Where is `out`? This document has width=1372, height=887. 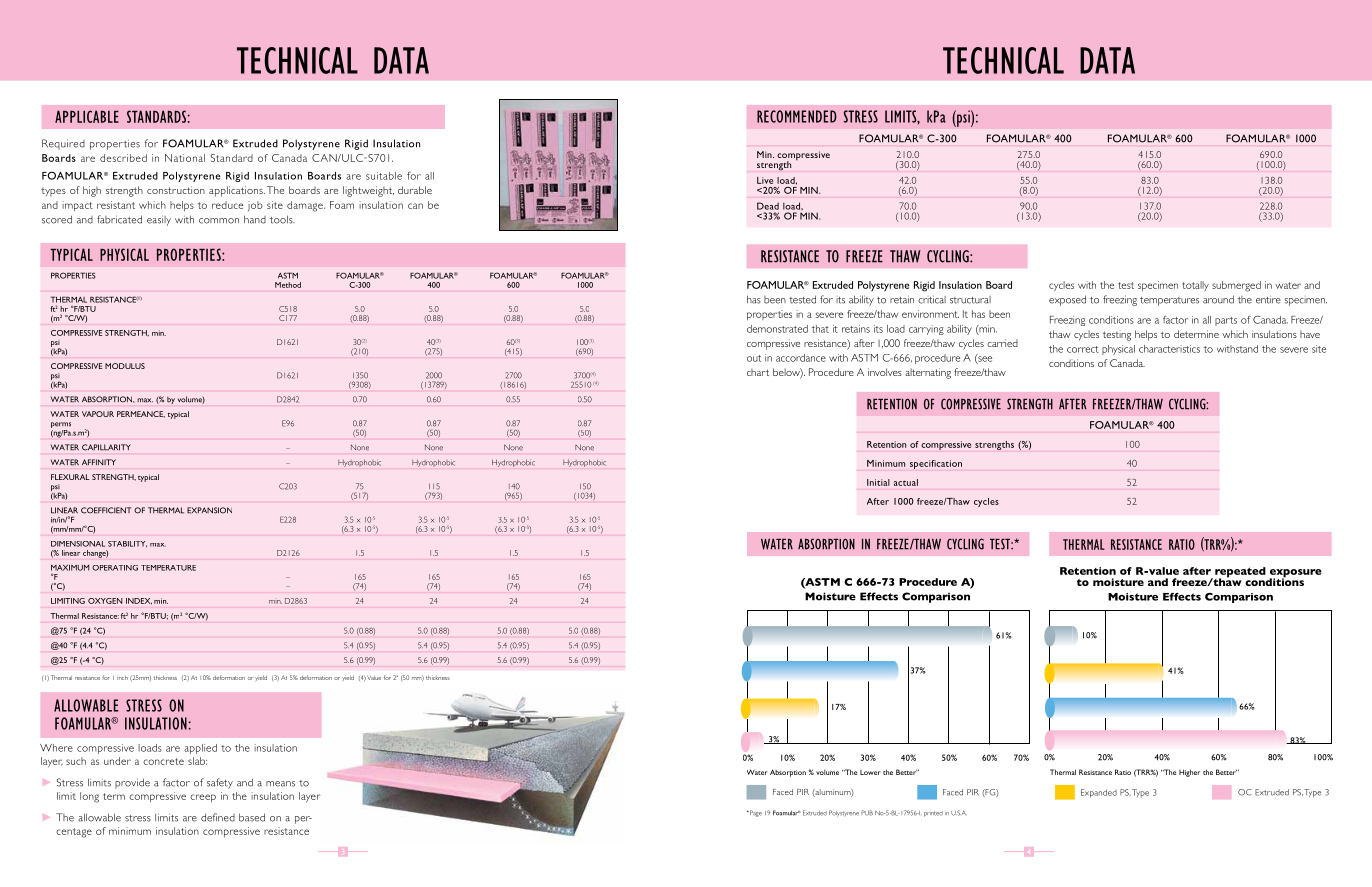
out is located at coordinates (754, 358).
